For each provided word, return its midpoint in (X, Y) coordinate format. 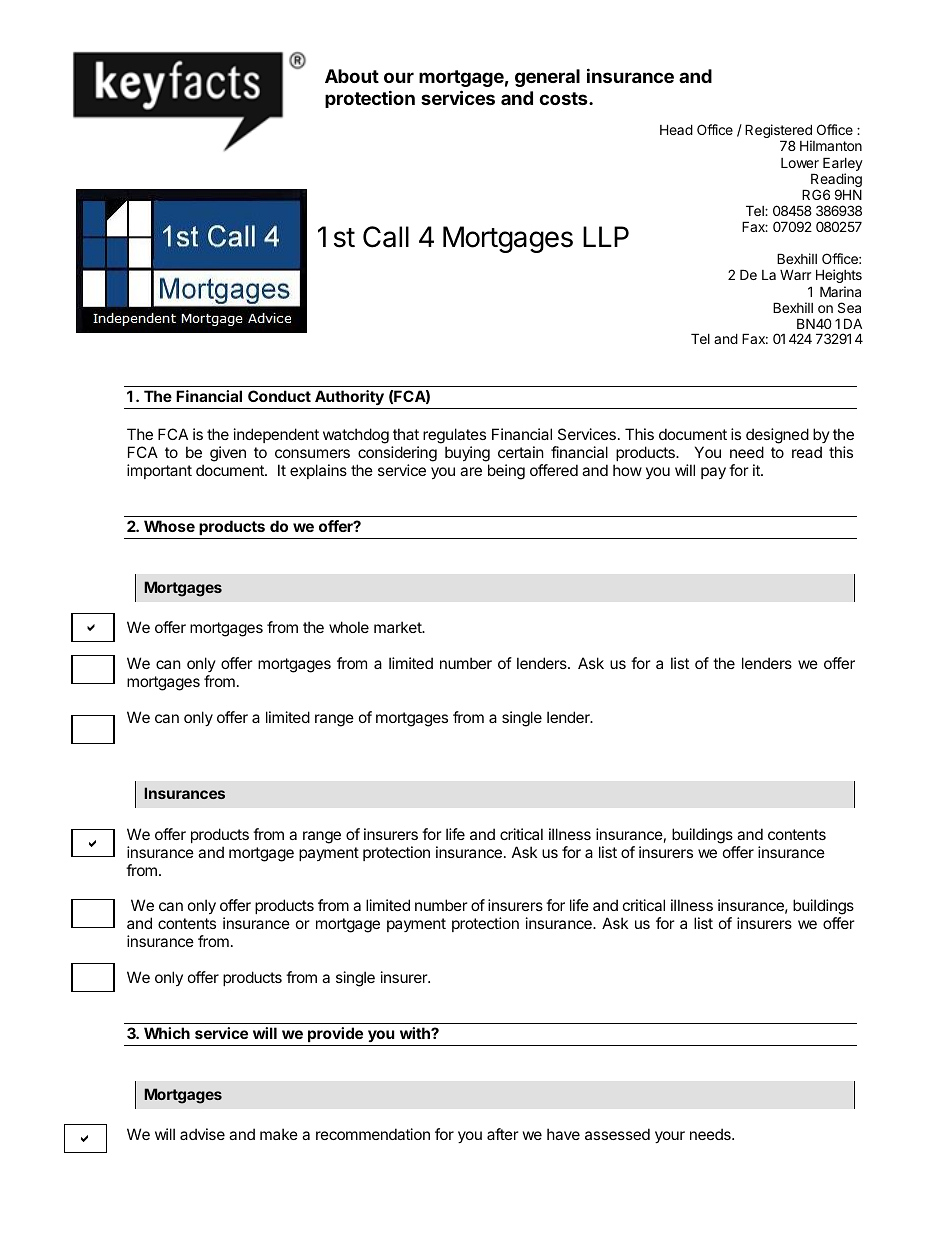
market (399, 627)
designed (777, 437)
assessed (617, 1134)
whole (349, 627)
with (416, 1033)
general (547, 78)
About (352, 76)
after (503, 1134)
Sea (849, 307)
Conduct (279, 396)
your (670, 1137)
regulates (454, 437)
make (279, 1134)
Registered (778, 132)
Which (167, 1033)
